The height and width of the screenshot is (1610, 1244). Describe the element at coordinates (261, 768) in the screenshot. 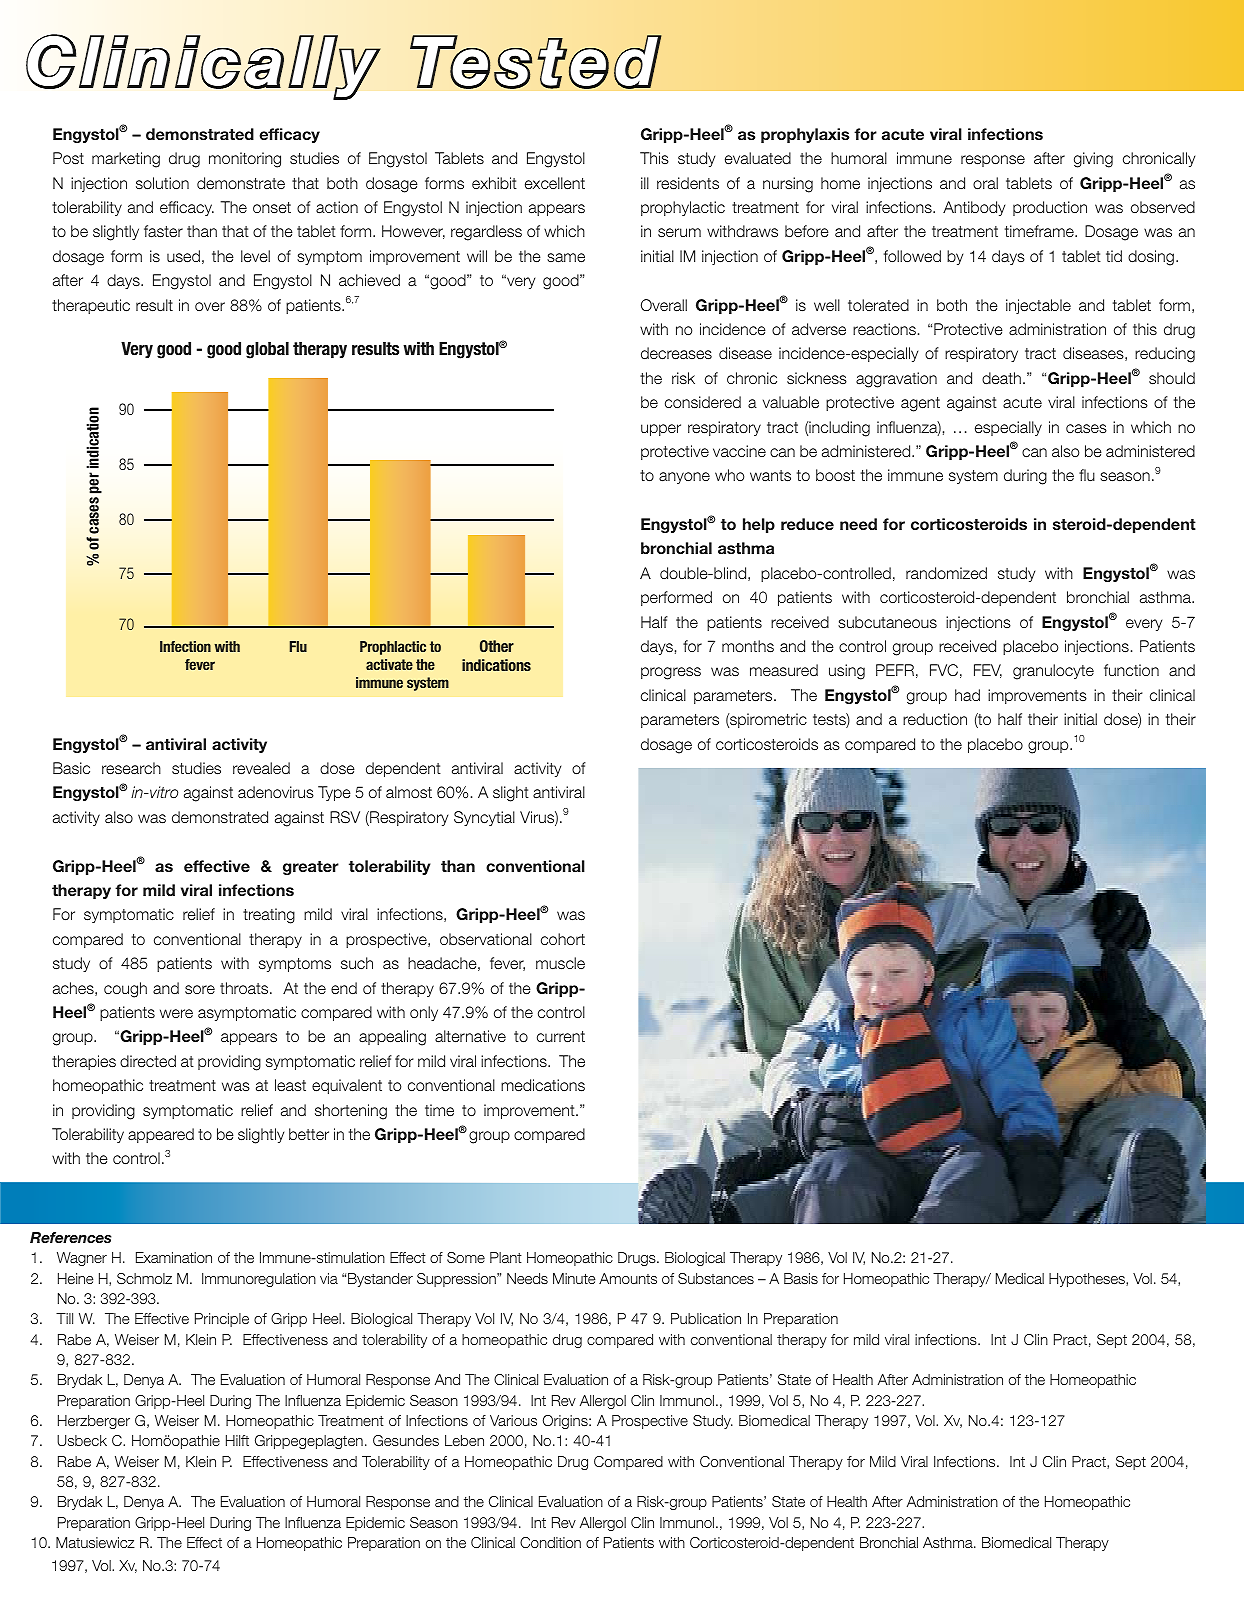

I see `revealed` at that location.
